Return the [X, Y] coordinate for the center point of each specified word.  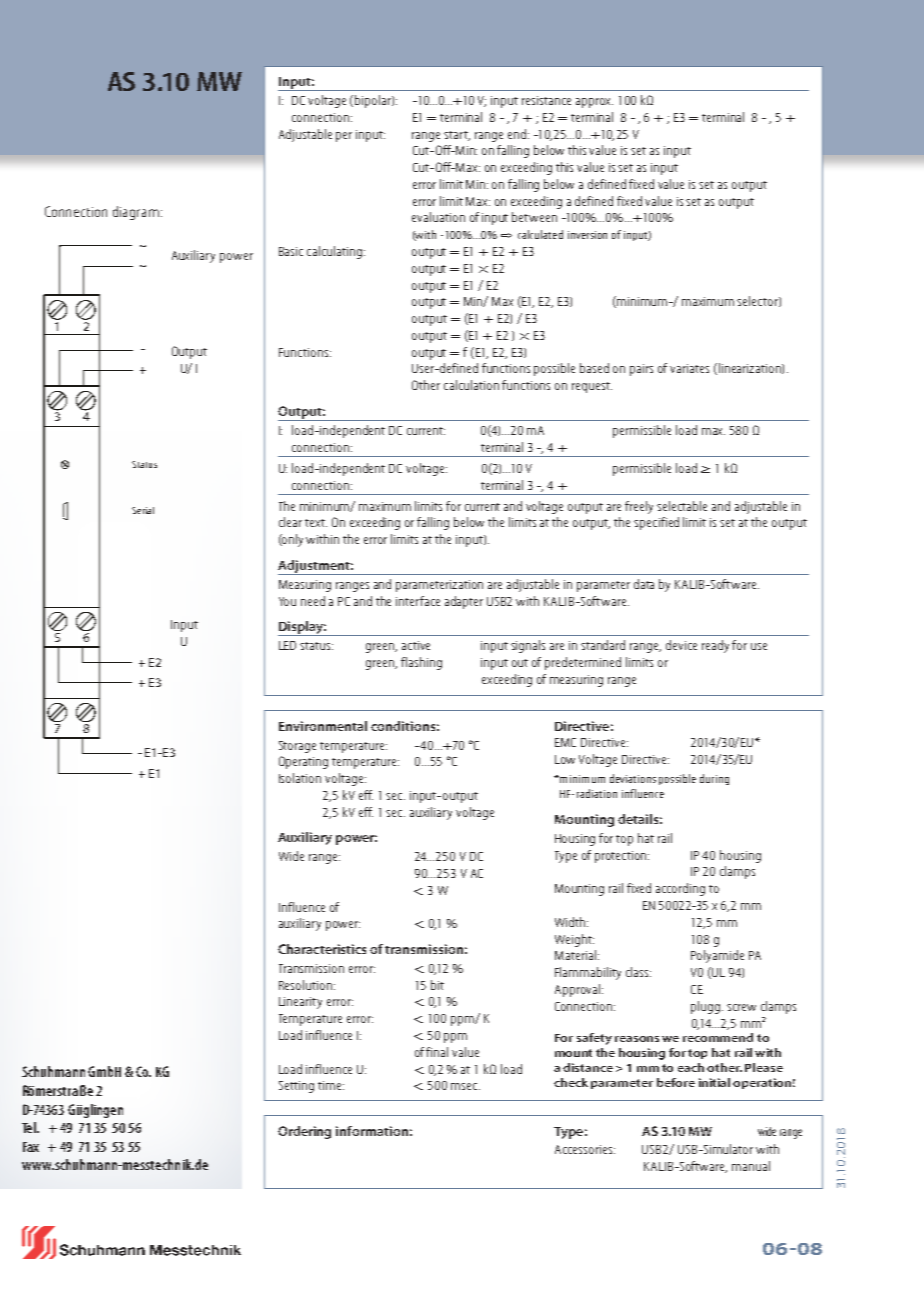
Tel [30, 1127]
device [681, 645]
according [680, 889]
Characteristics [322, 949]
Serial [143, 510]
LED [287, 645]
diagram [136, 213]
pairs [641, 370]
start [457, 136]
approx [594, 103]
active [416, 645]
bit [437, 985]
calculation [471, 385]
